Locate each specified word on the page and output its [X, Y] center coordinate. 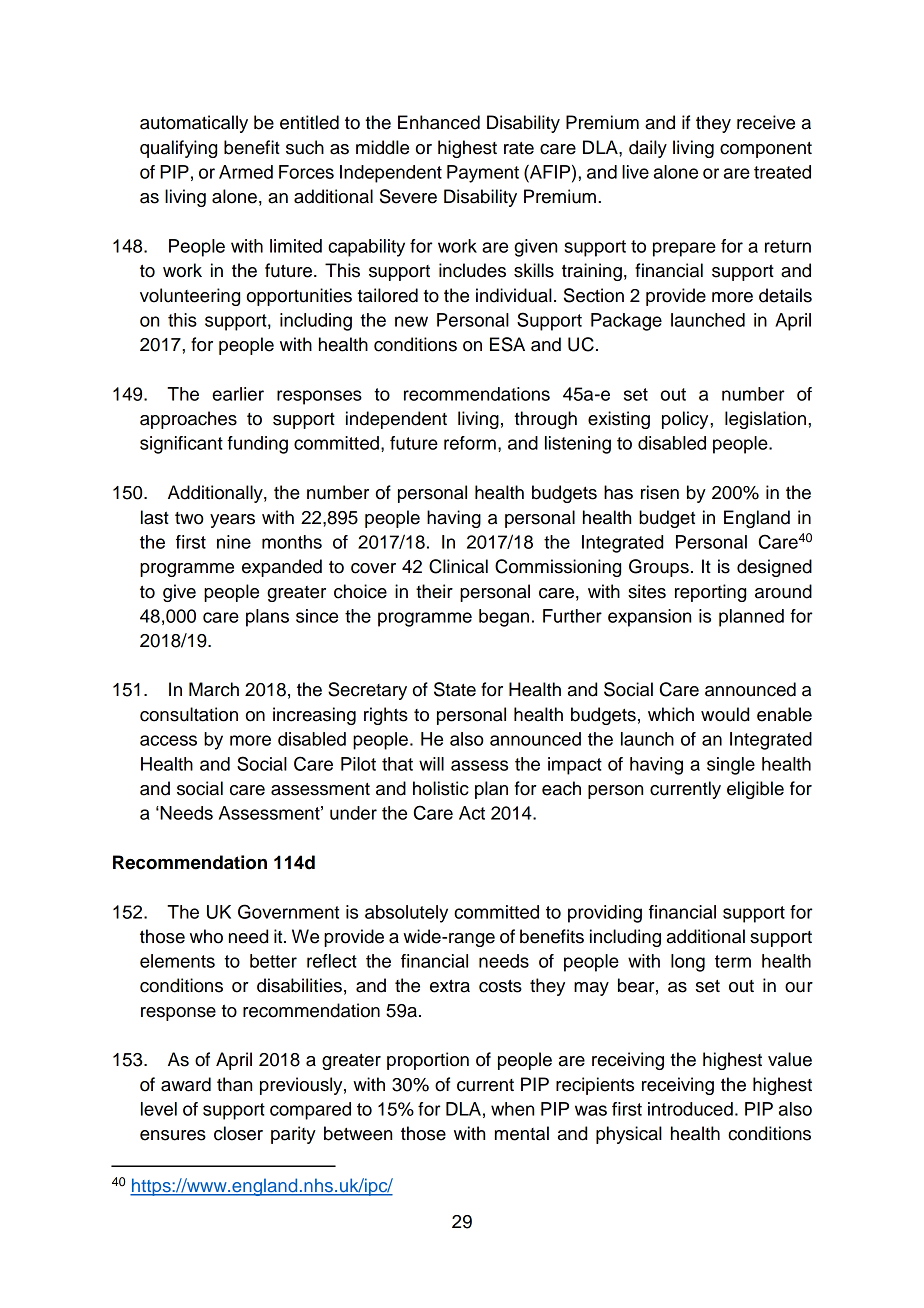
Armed [246, 172]
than [234, 1084]
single [731, 766]
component [766, 150]
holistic [441, 788]
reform [470, 443]
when [512, 1109]
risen [660, 492]
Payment [483, 174]
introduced [690, 1109]
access [168, 740]
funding [257, 445]
